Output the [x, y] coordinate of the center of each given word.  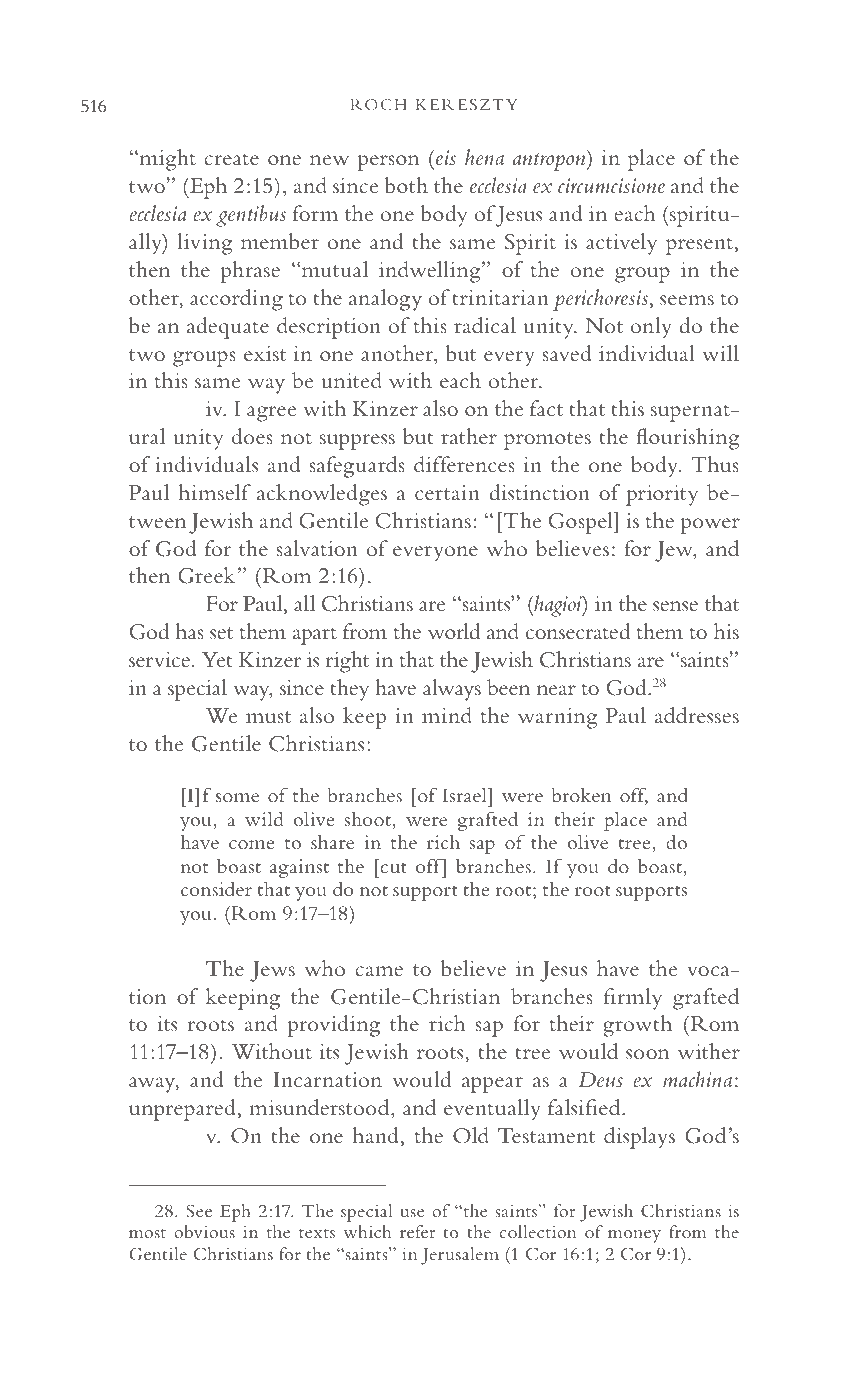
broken [581, 794]
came [379, 971]
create [231, 159]
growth [637, 1026]
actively [621, 244]
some [237, 797]
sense [675, 606]
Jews [272, 971]
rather [469, 436]
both [406, 185]
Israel [466, 794]
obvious [204, 1231]
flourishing [688, 439]
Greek [206, 575]
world [454, 631]
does [252, 436]
